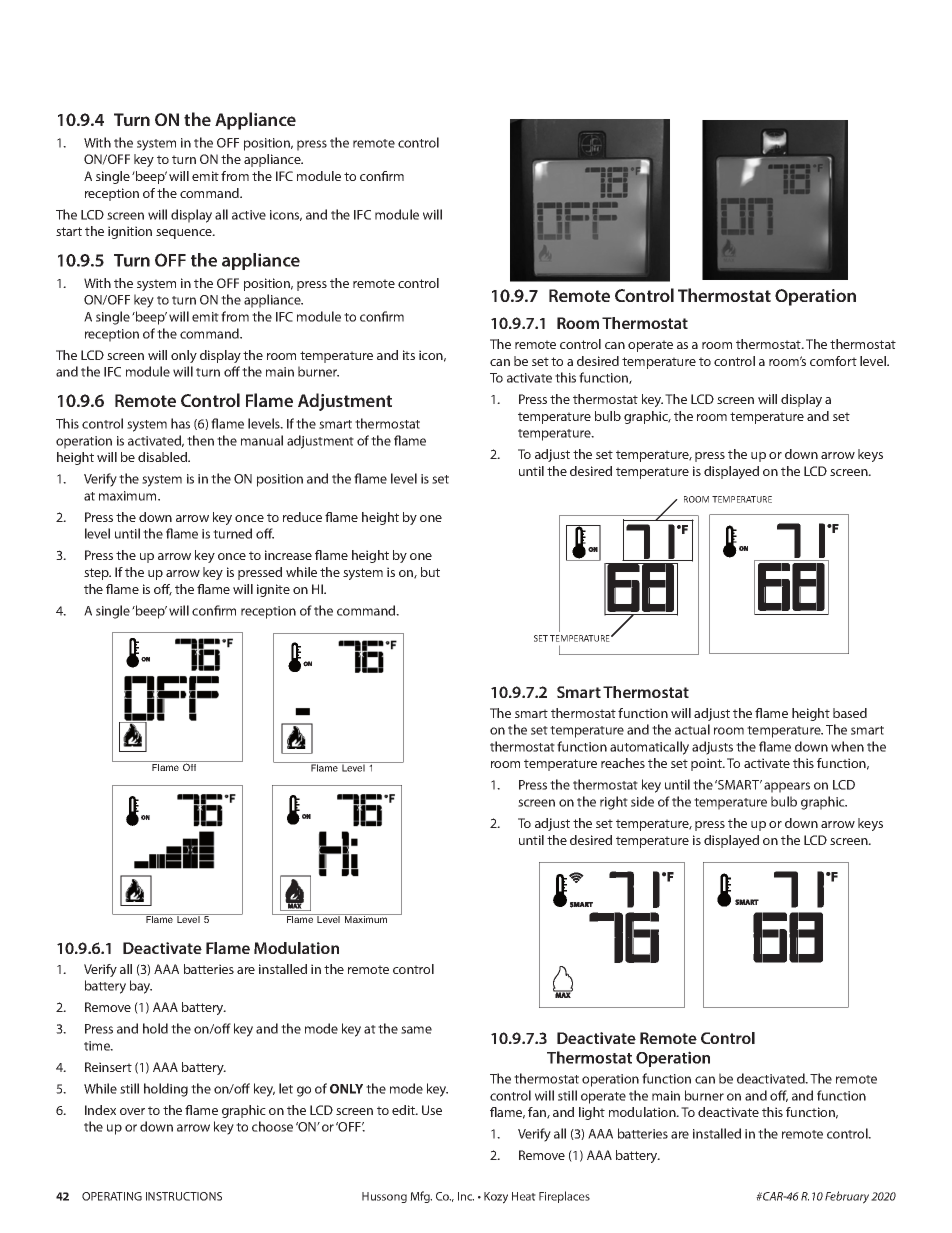  Describe the element at coordinates (850, 713) in the screenshot. I see `based` at that location.
